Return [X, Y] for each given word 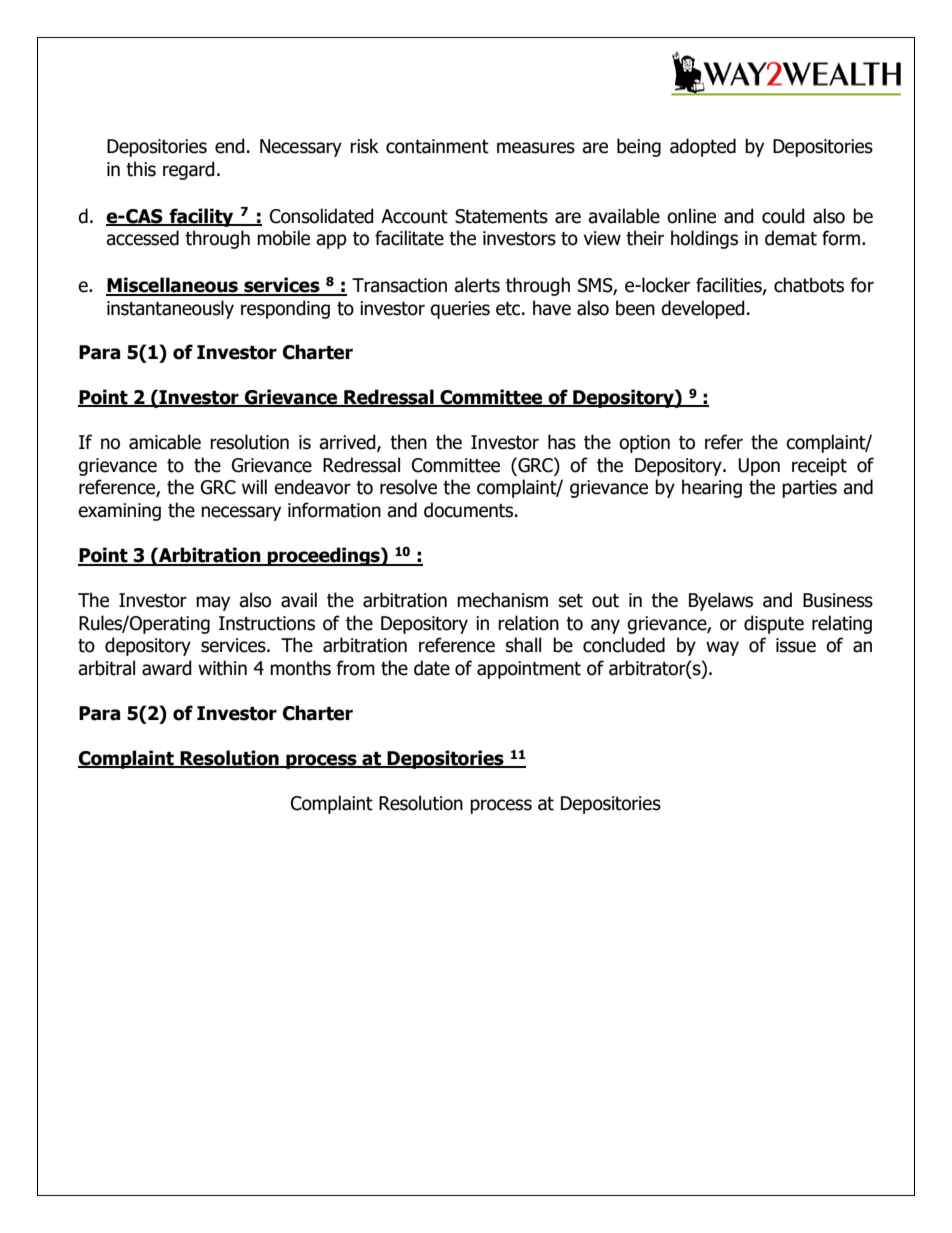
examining [119, 512]
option [644, 444]
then [408, 442]
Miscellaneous [173, 286]
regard [189, 170]
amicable [165, 442]
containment [437, 146]
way [722, 648]
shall [523, 645]
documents [470, 510]
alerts [477, 285]
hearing [712, 488]
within [222, 668]
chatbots [809, 285]
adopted [703, 147]
